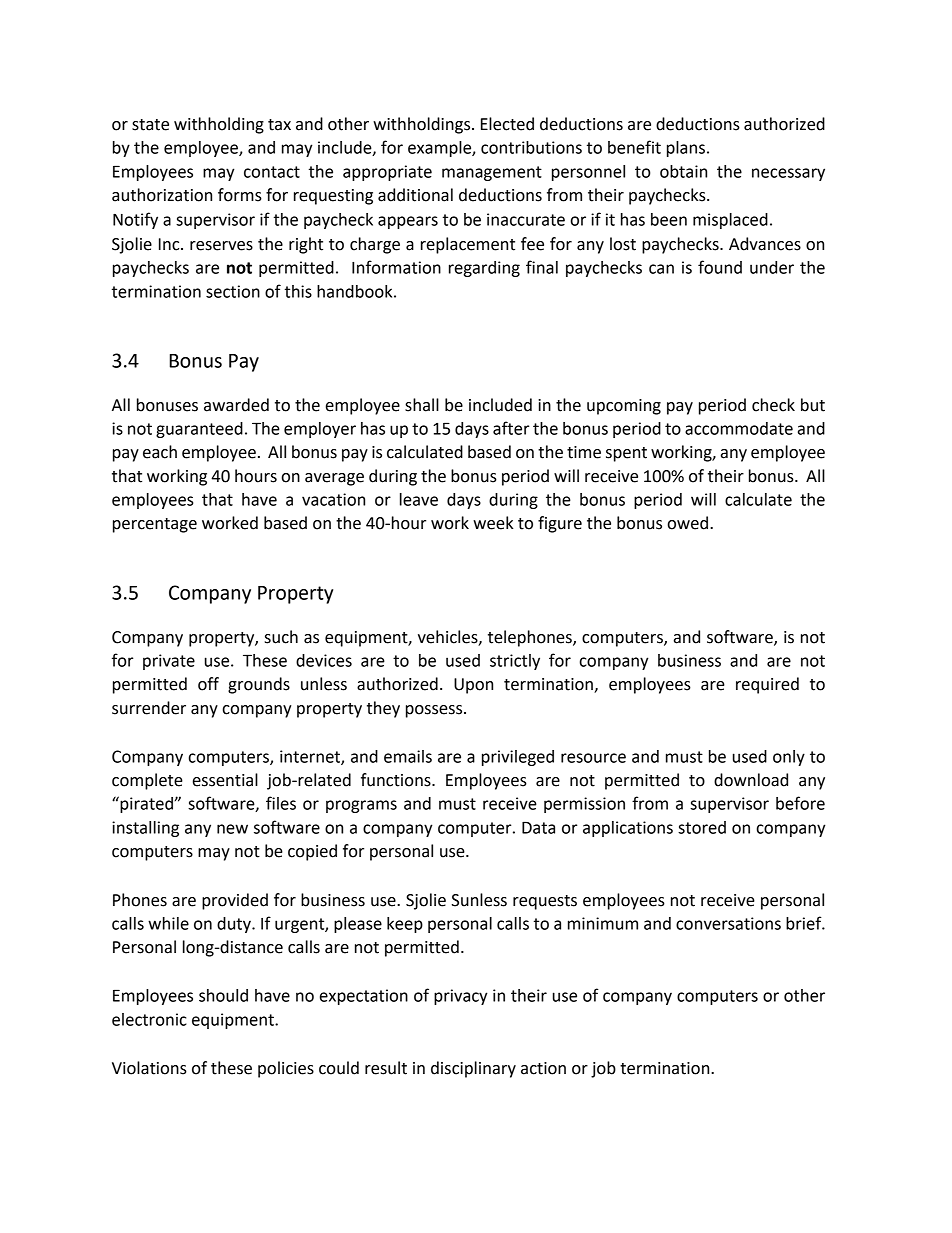 The image size is (952, 1233). What do you see at coordinates (492, 173) in the image?
I see `management` at bounding box center [492, 173].
